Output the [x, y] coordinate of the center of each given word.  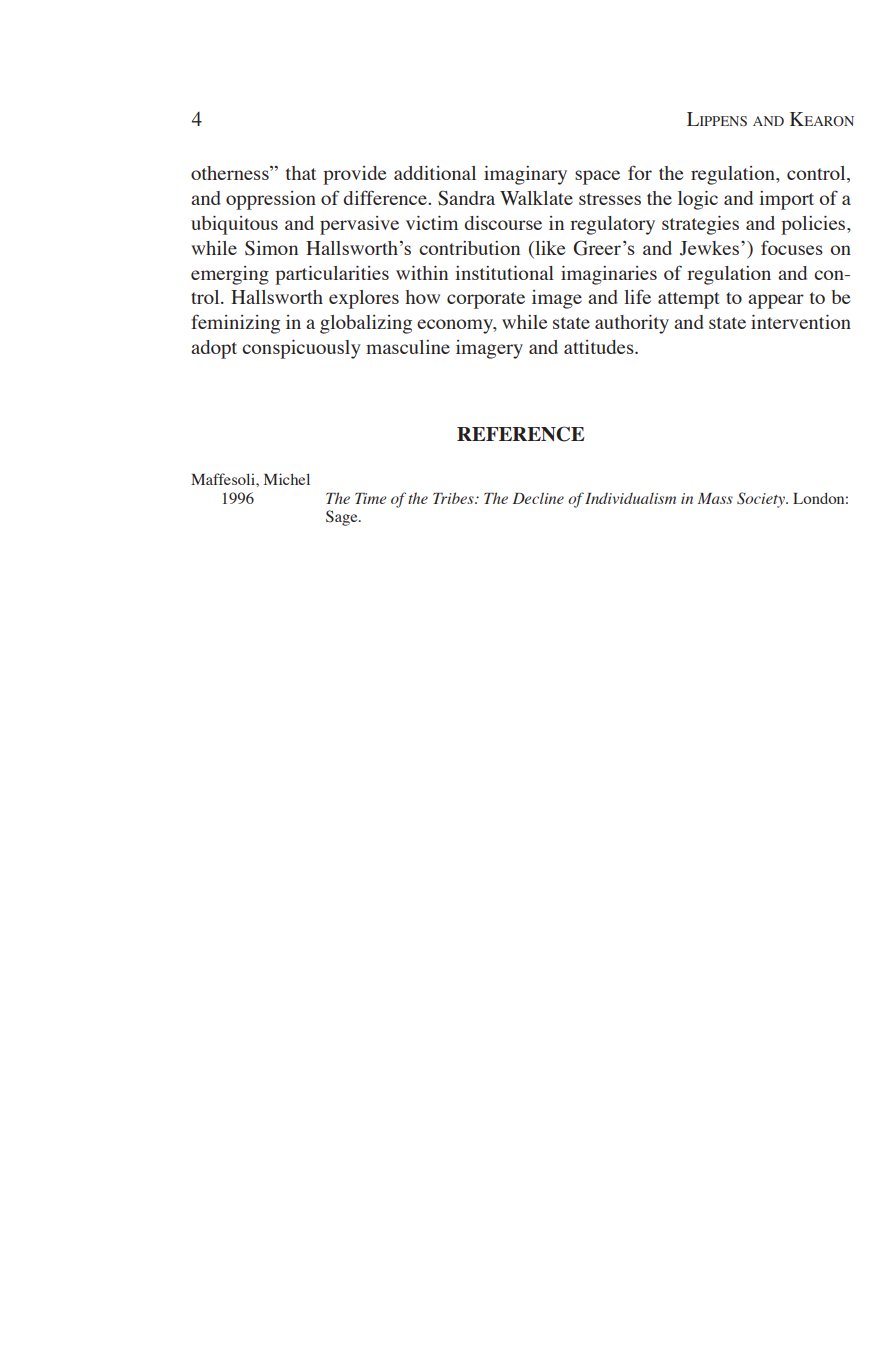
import [786, 200]
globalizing [366, 324]
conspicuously [301, 349]
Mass [715, 498]
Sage [343, 518]
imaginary [525, 175]
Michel [287, 479]
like [549, 248]
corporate [486, 300]
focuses [792, 247]
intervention [801, 322]
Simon [271, 248]
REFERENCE [521, 434]
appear [776, 301]
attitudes [600, 347]
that [301, 173]
